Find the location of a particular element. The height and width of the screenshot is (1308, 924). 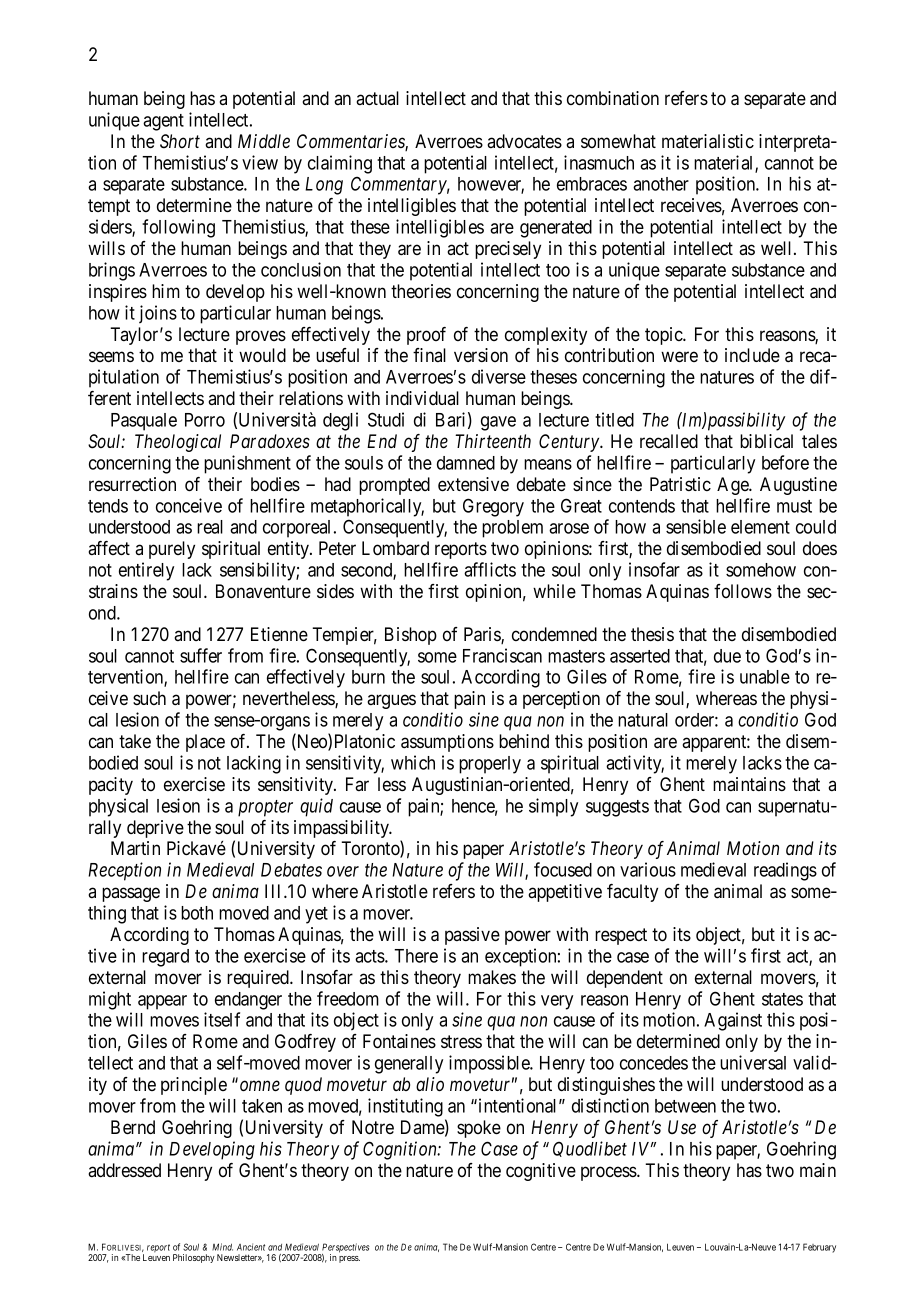

spoke is located at coordinates (479, 1129).
